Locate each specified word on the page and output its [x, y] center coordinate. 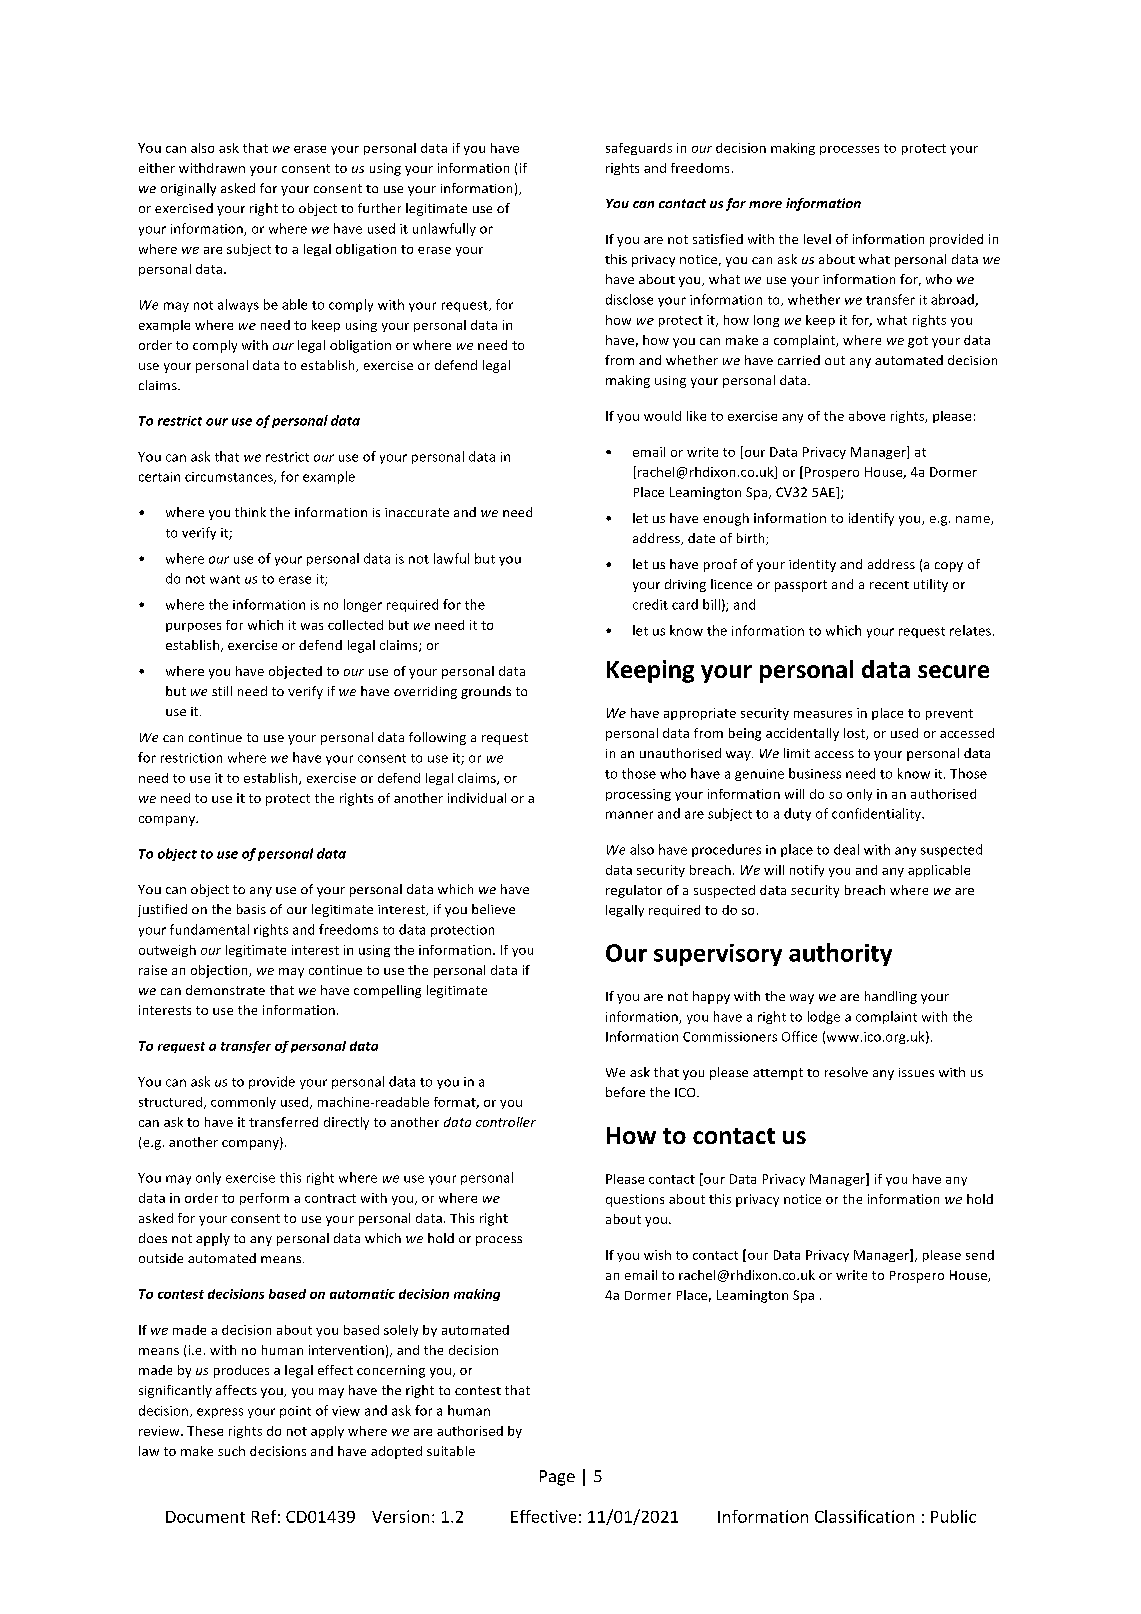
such [231, 1451]
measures [823, 714]
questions [635, 1200]
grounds [486, 692]
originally [188, 189]
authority [840, 954]
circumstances [230, 478]
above [867, 416]
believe [493, 909]
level [817, 239]
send [980, 1255]
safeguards [639, 149]
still [222, 691]
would [662, 416]
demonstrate [225, 990]
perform [264, 1199]
